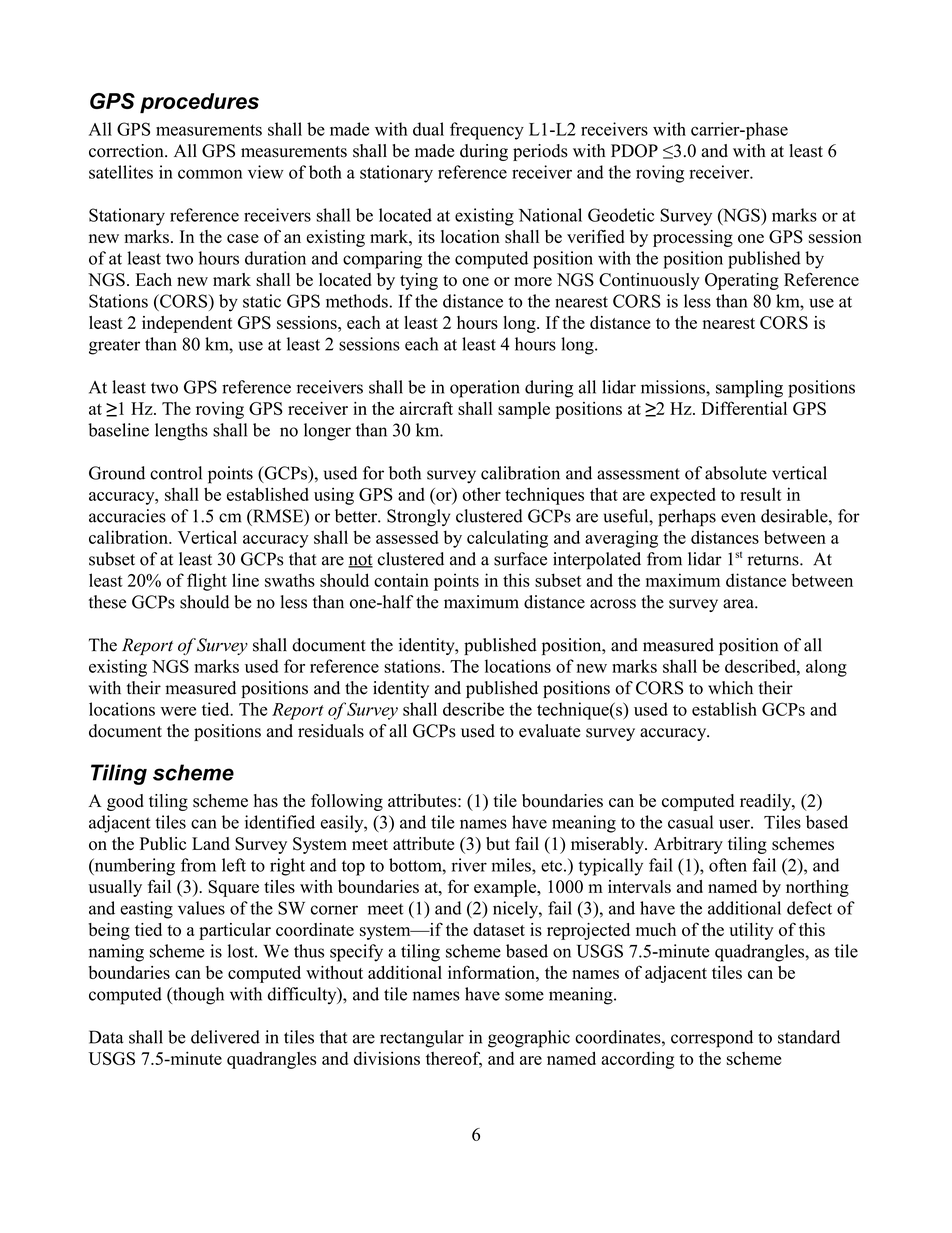  Describe the element at coordinates (422, 1039) in the document. I see `rectangular` at that location.
